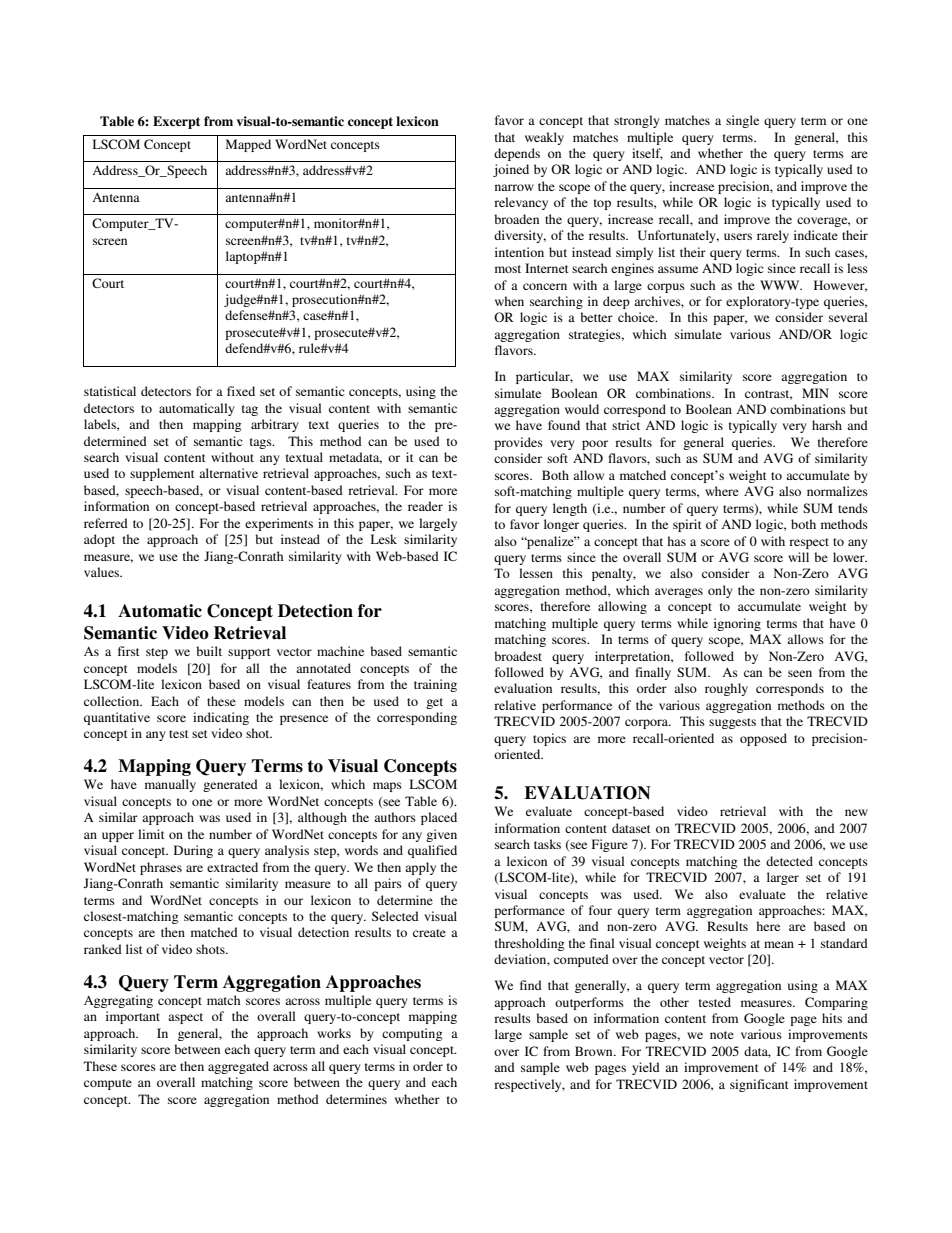 This page has height=1233, width=952. Describe the element at coordinates (763, 739) in the page. I see `opposed` at that location.
